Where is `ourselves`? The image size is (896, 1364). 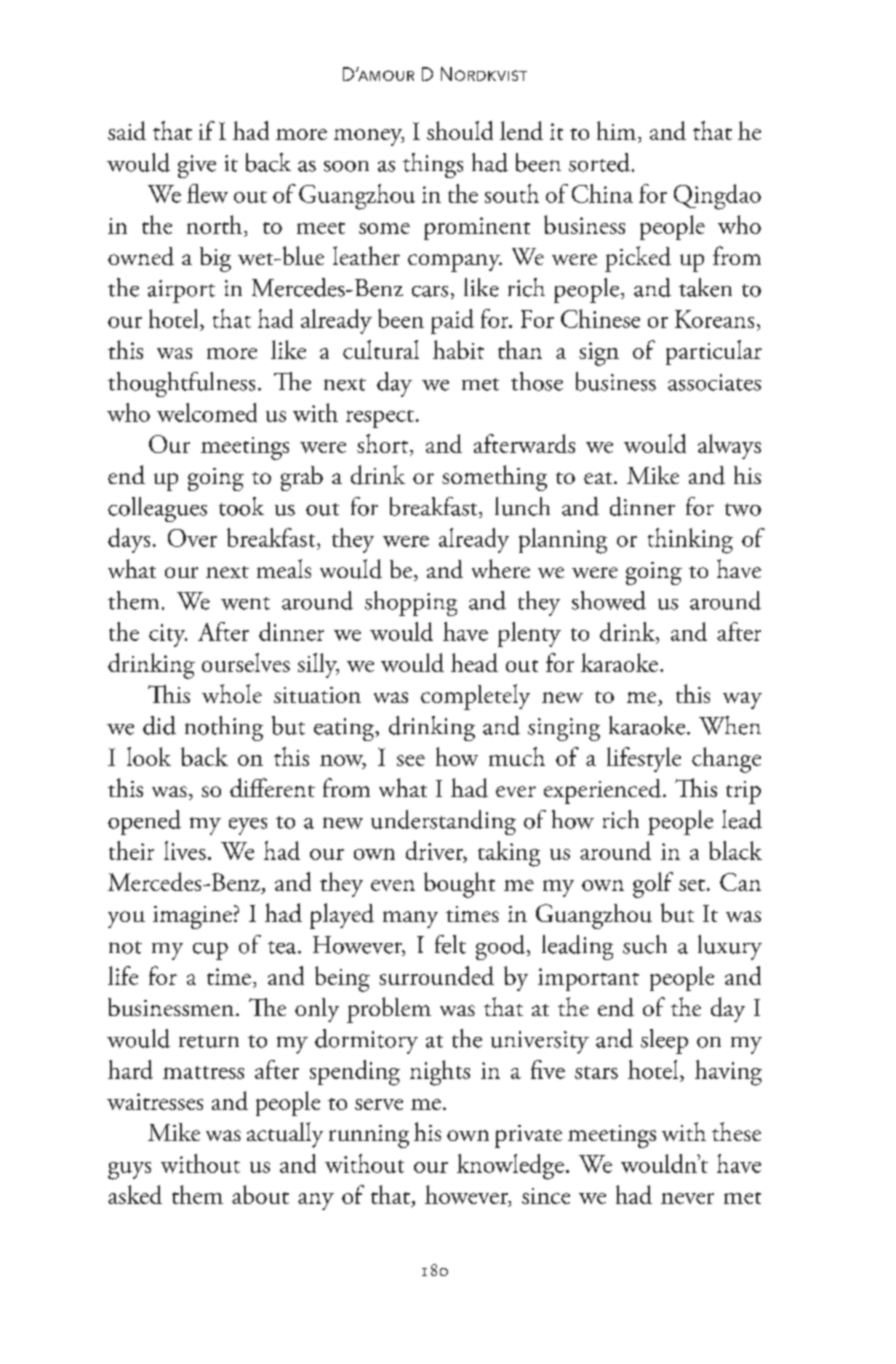
ourselves is located at coordinates (246, 662).
